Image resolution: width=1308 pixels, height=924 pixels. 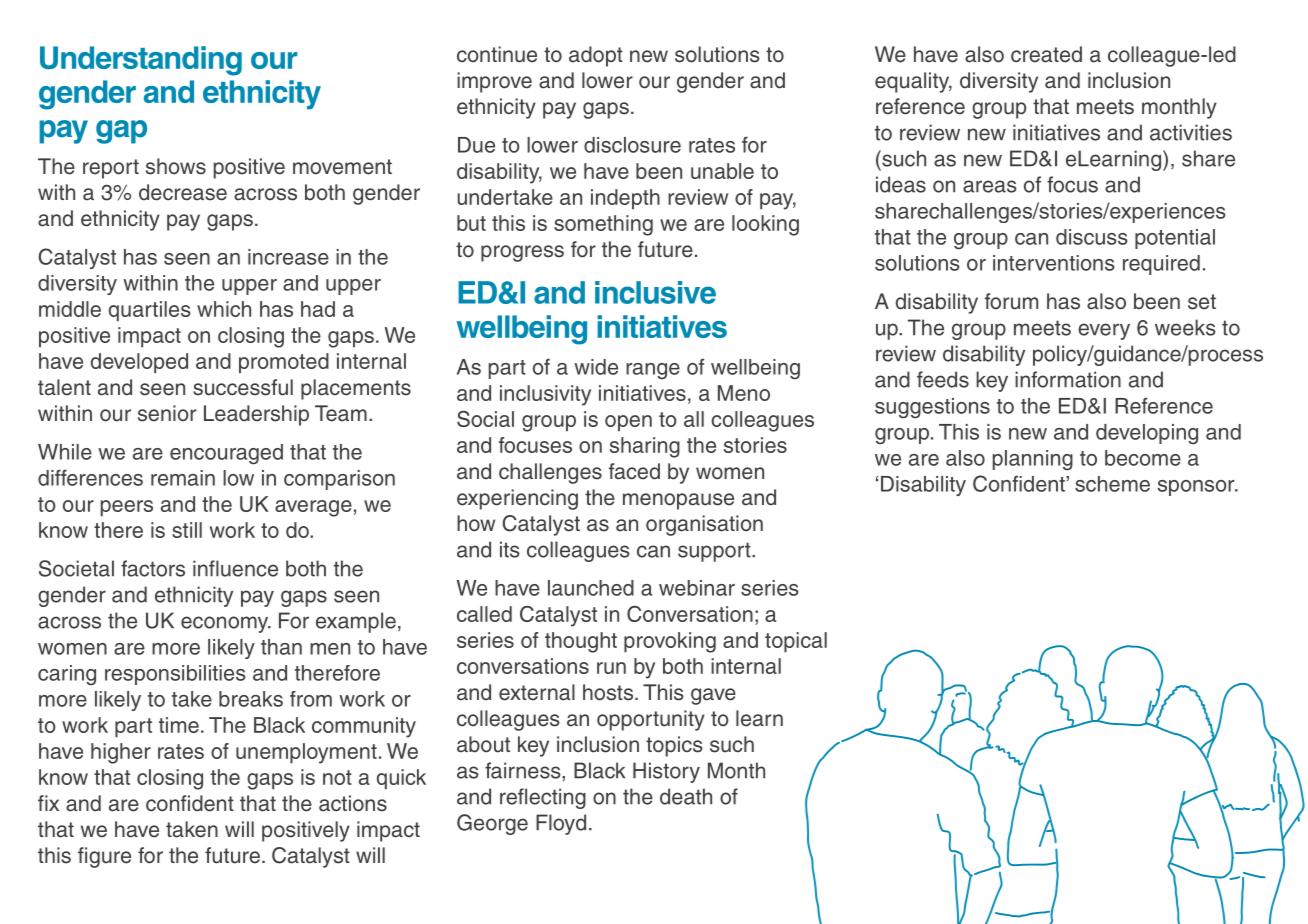 What do you see at coordinates (104, 857) in the image?
I see `figure` at bounding box center [104, 857].
